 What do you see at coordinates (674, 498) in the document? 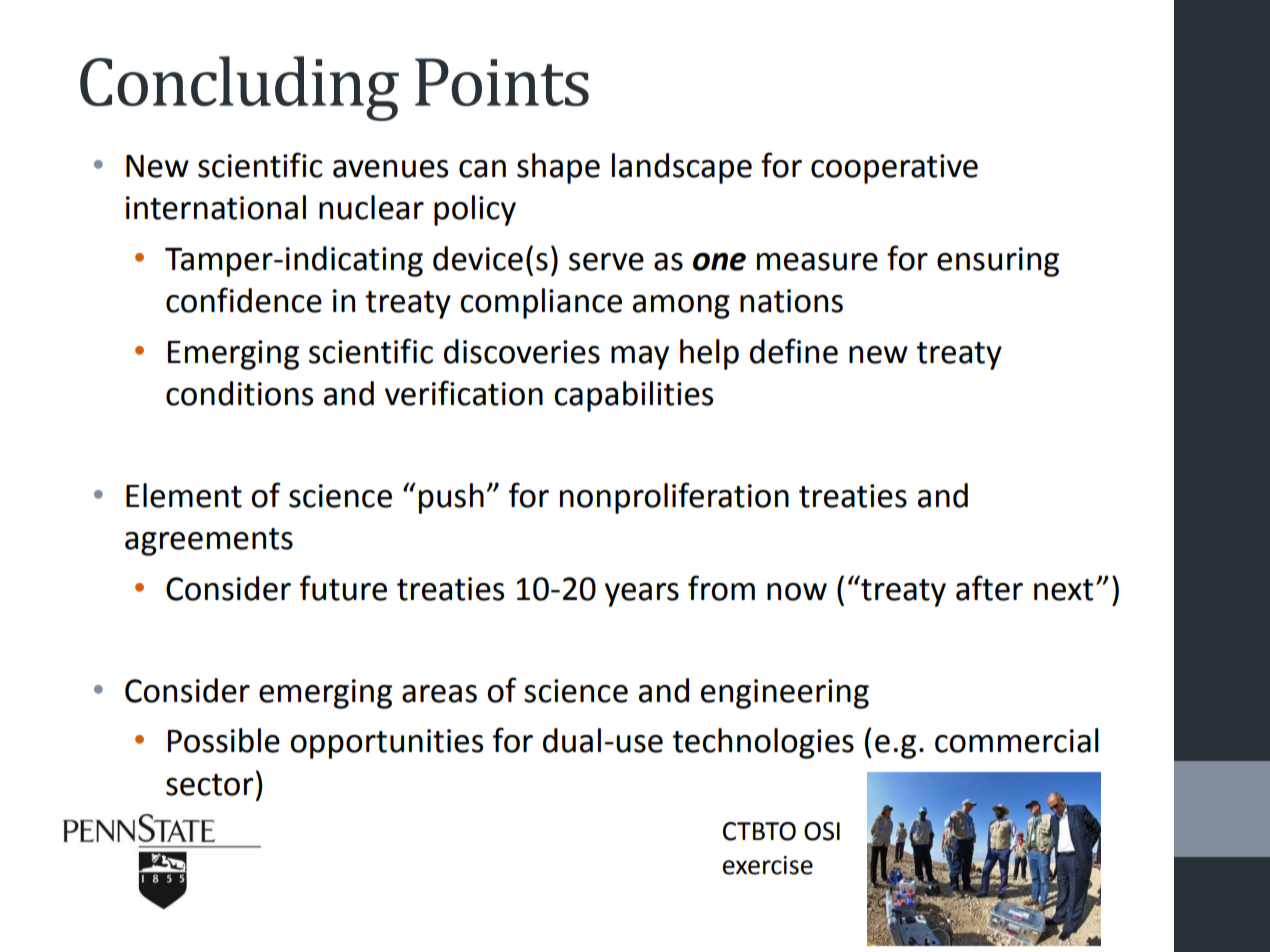
I see `nonproliferation` at bounding box center [674, 498].
